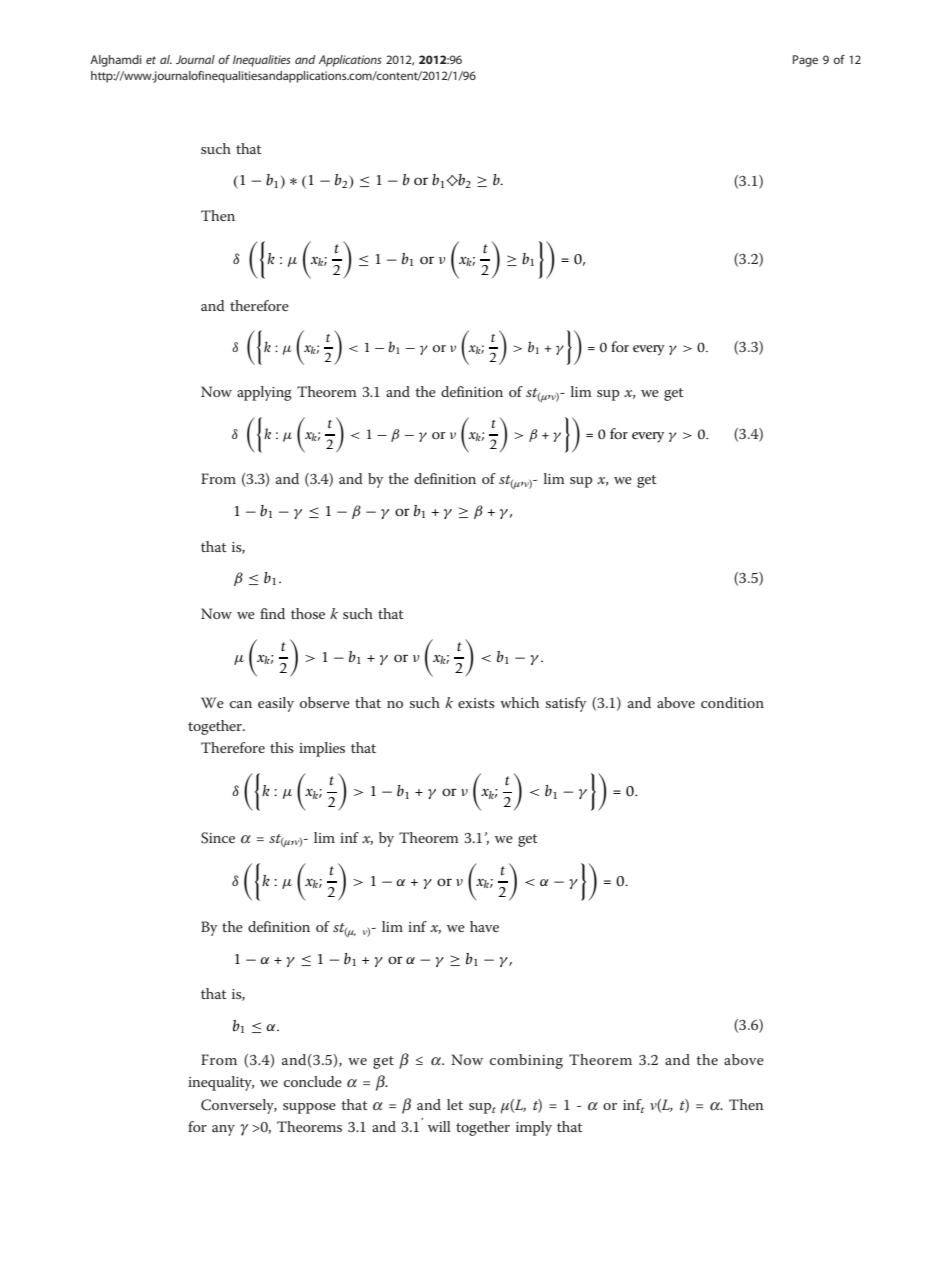  What do you see at coordinates (282, 747) in the document?
I see `this` at bounding box center [282, 747].
